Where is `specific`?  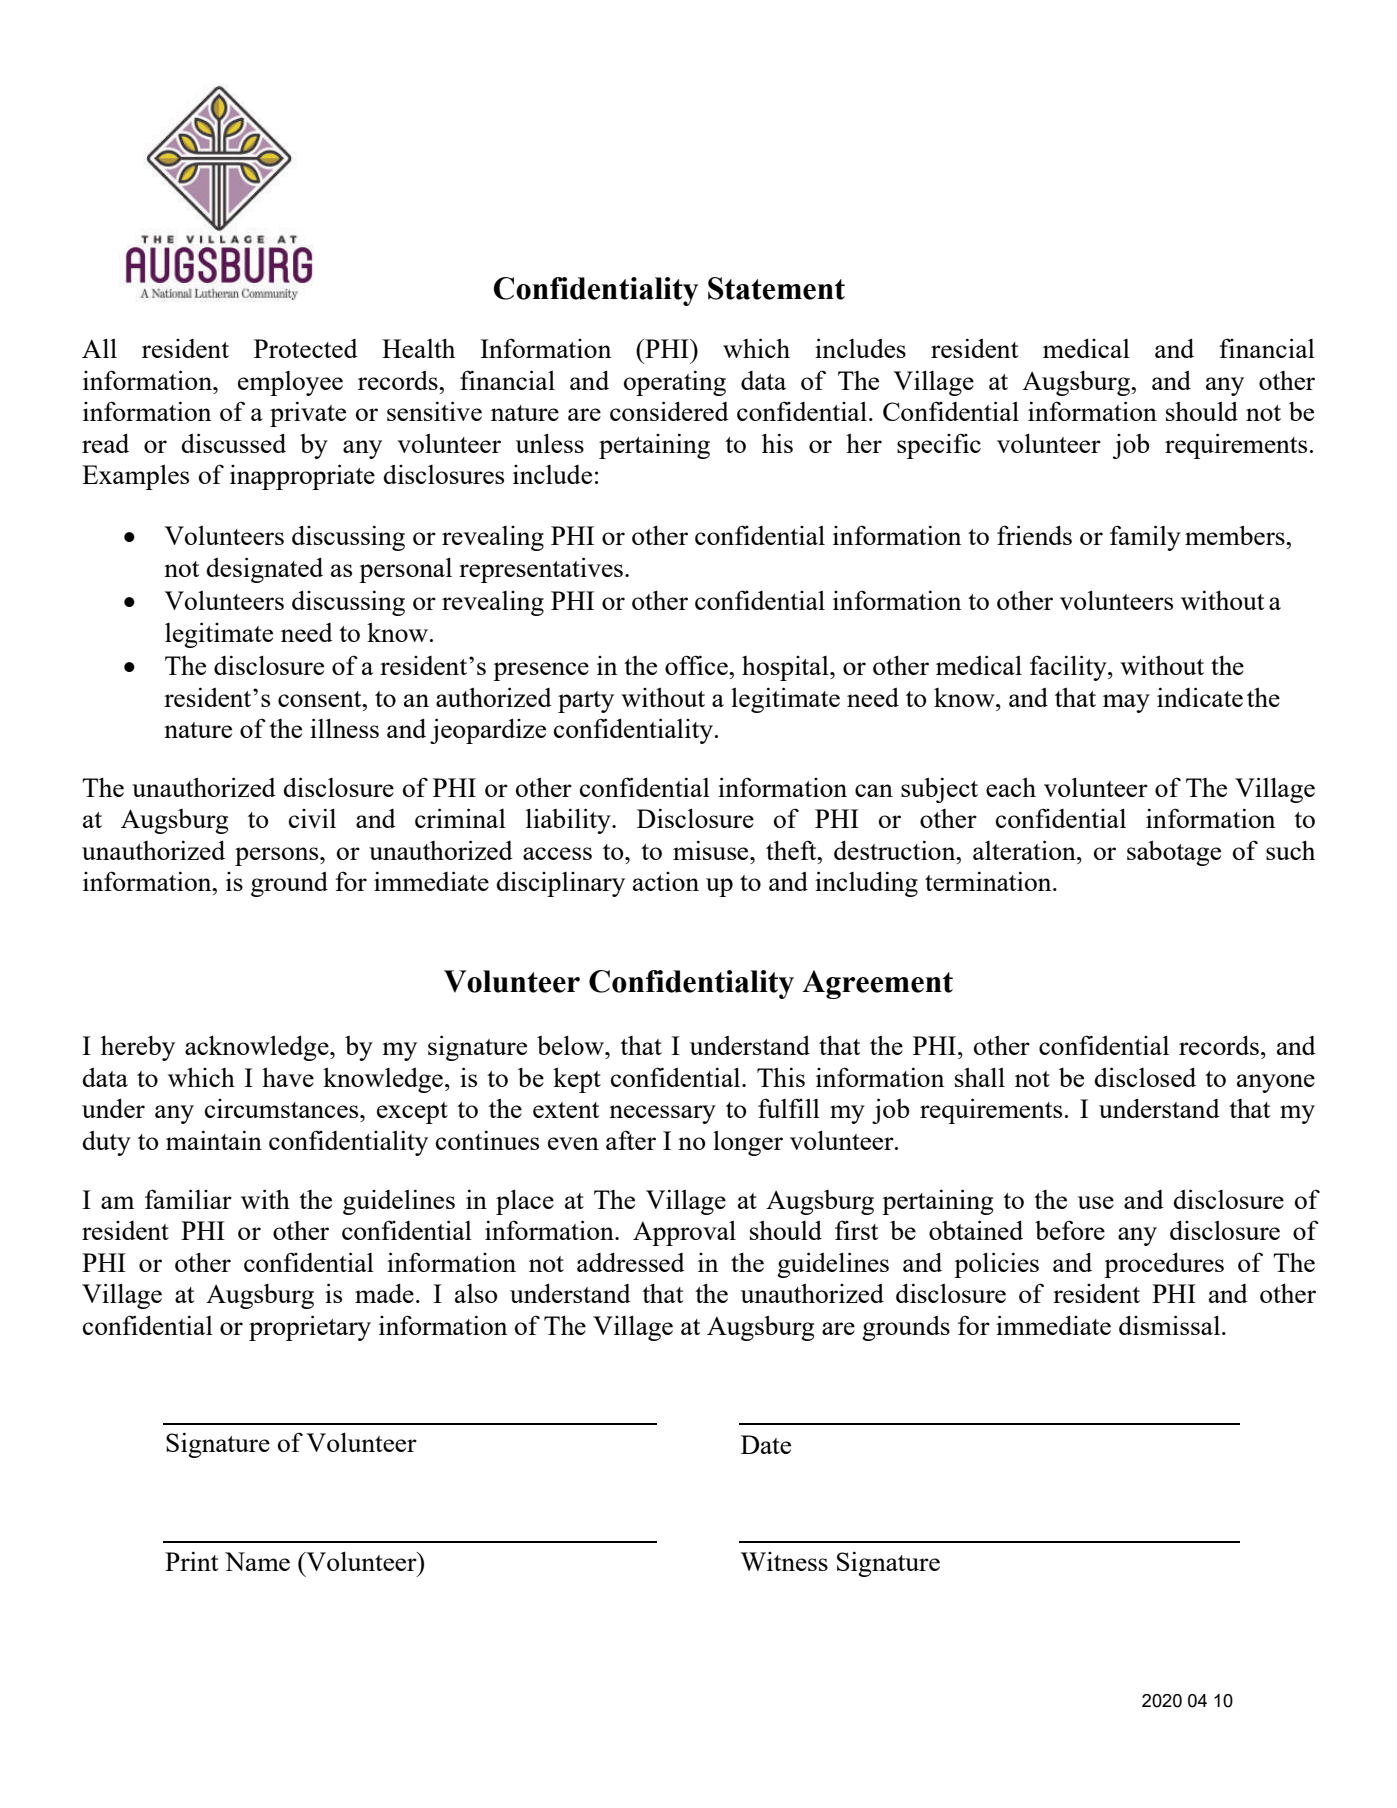 specific is located at coordinates (939, 446).
